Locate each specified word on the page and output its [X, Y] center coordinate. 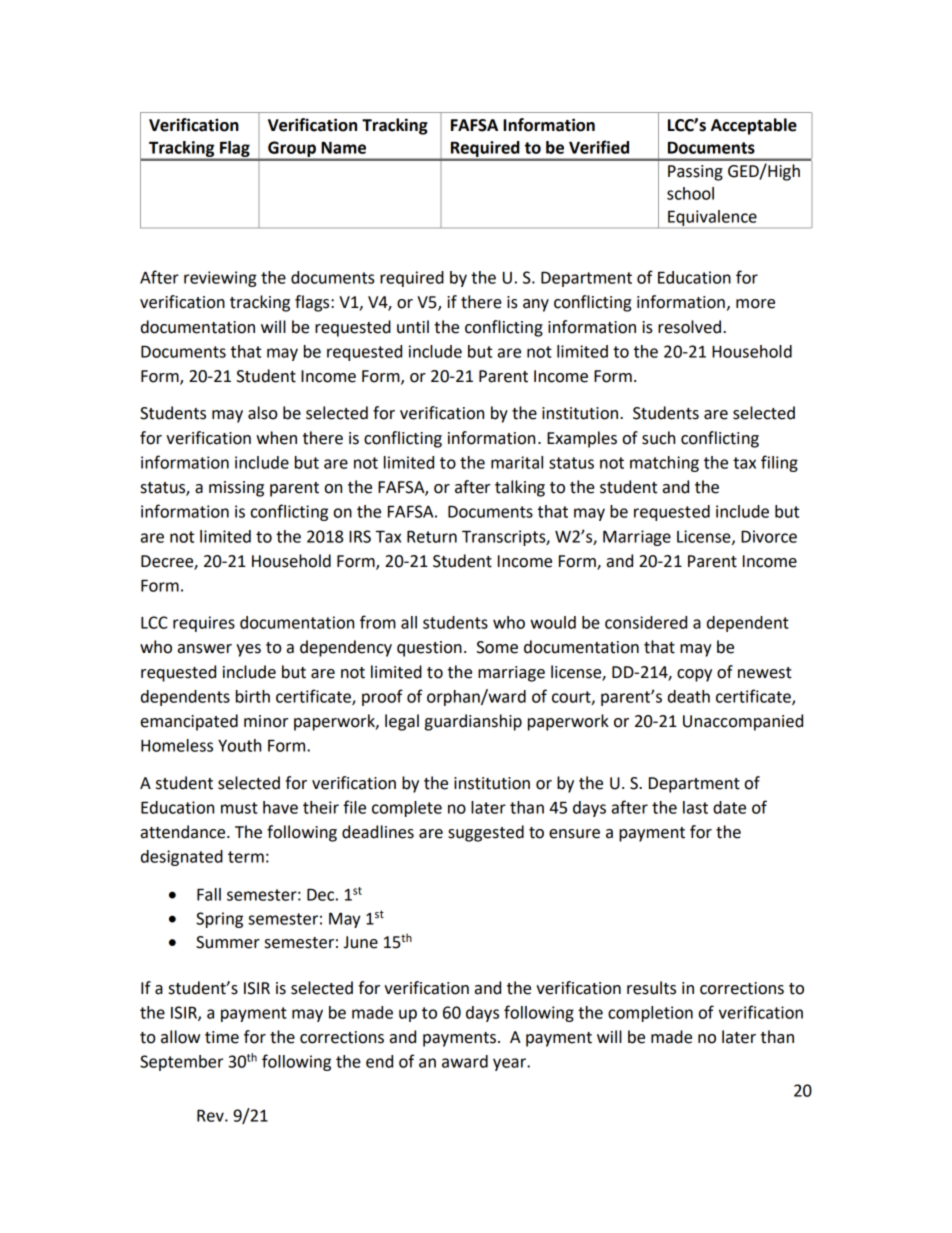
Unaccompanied [743, 722]
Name [343, 147]
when [276, 438]
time [222, 1037]
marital [517, 462]
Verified [599, 147]
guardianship [473, 722]
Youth [239, 745]
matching [664, 464]
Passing [695, 173]
